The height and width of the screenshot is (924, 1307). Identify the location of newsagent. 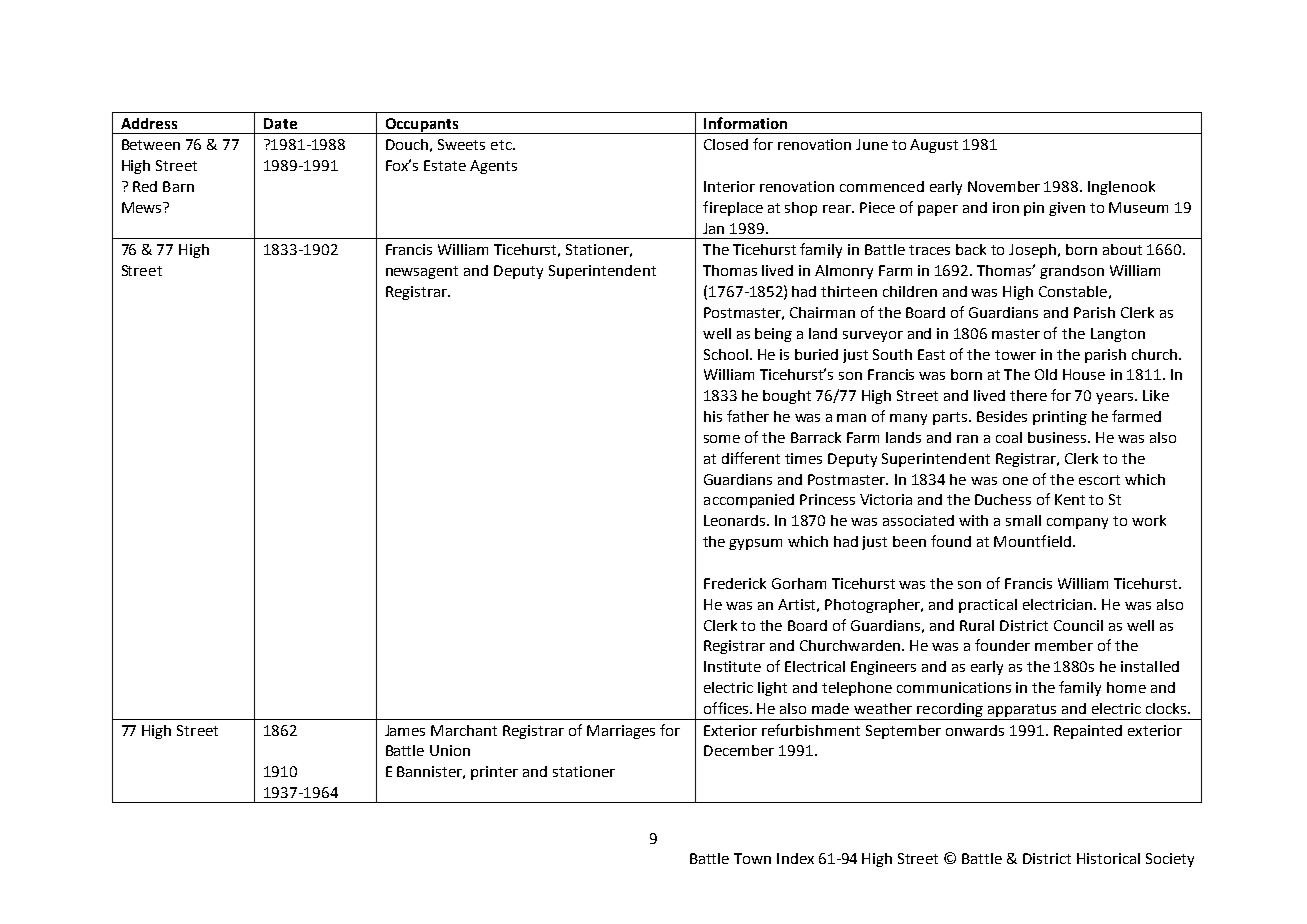
(422, 272).
